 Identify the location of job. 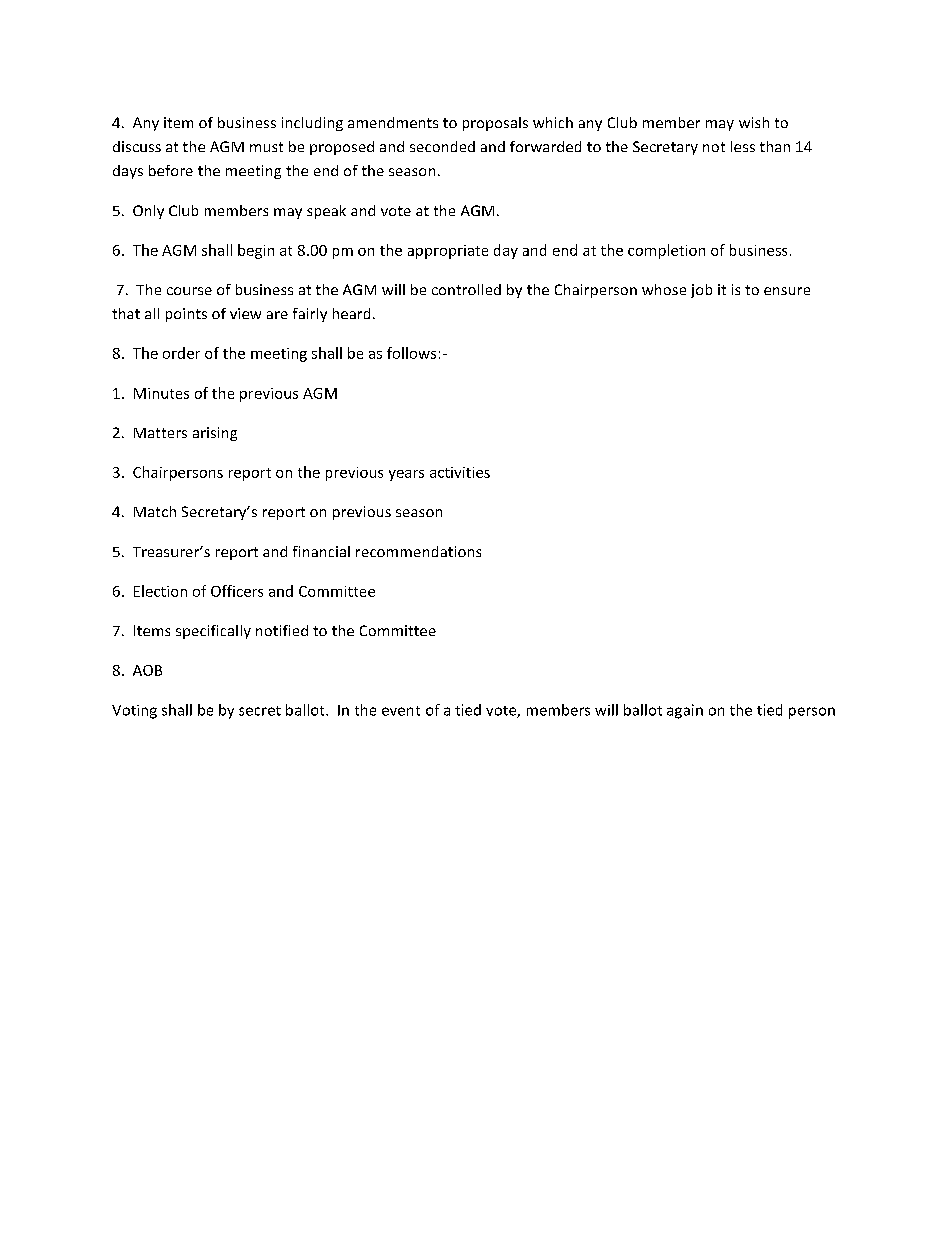
(701, 291).
